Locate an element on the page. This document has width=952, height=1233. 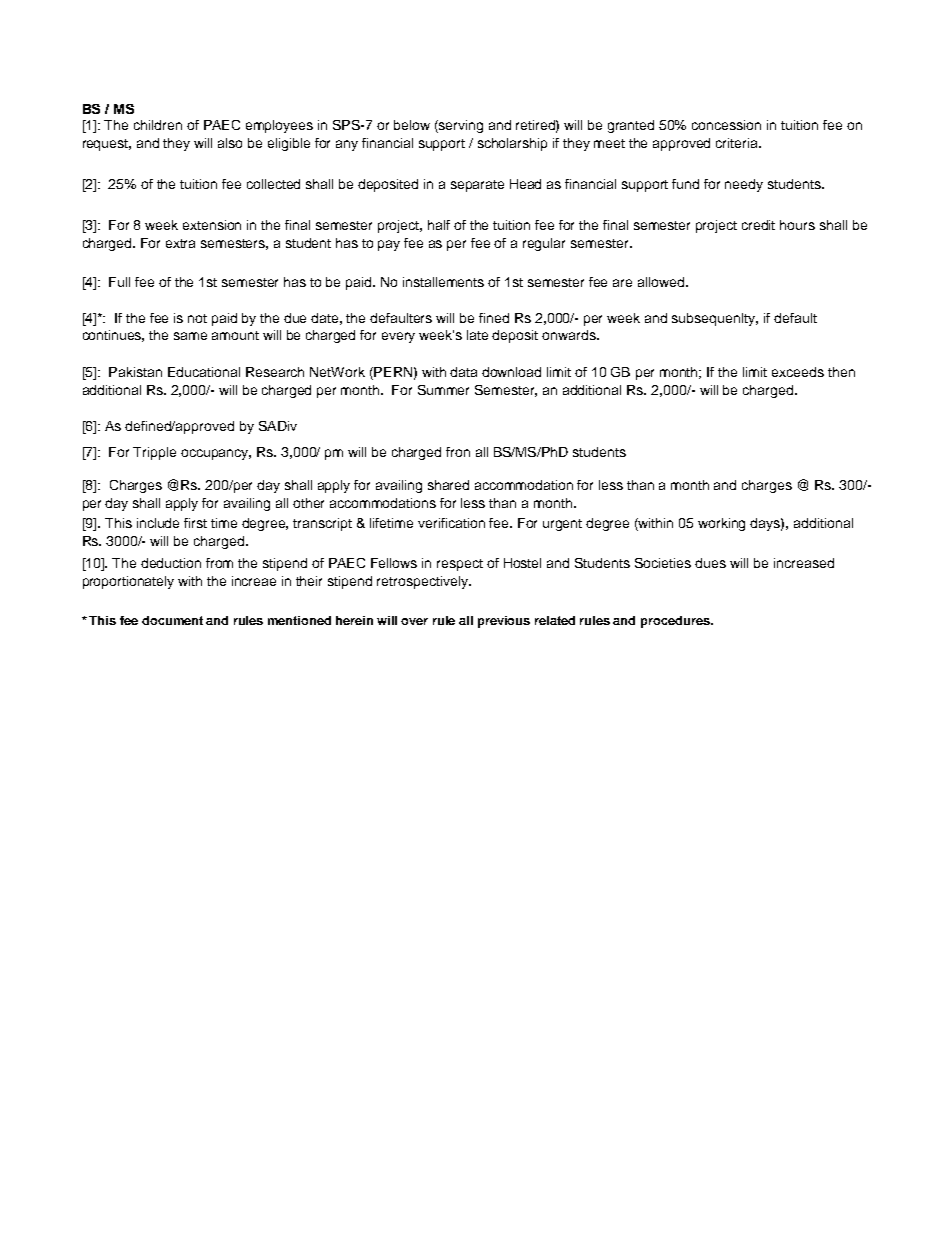
working is located at coordinates (721, 524).
